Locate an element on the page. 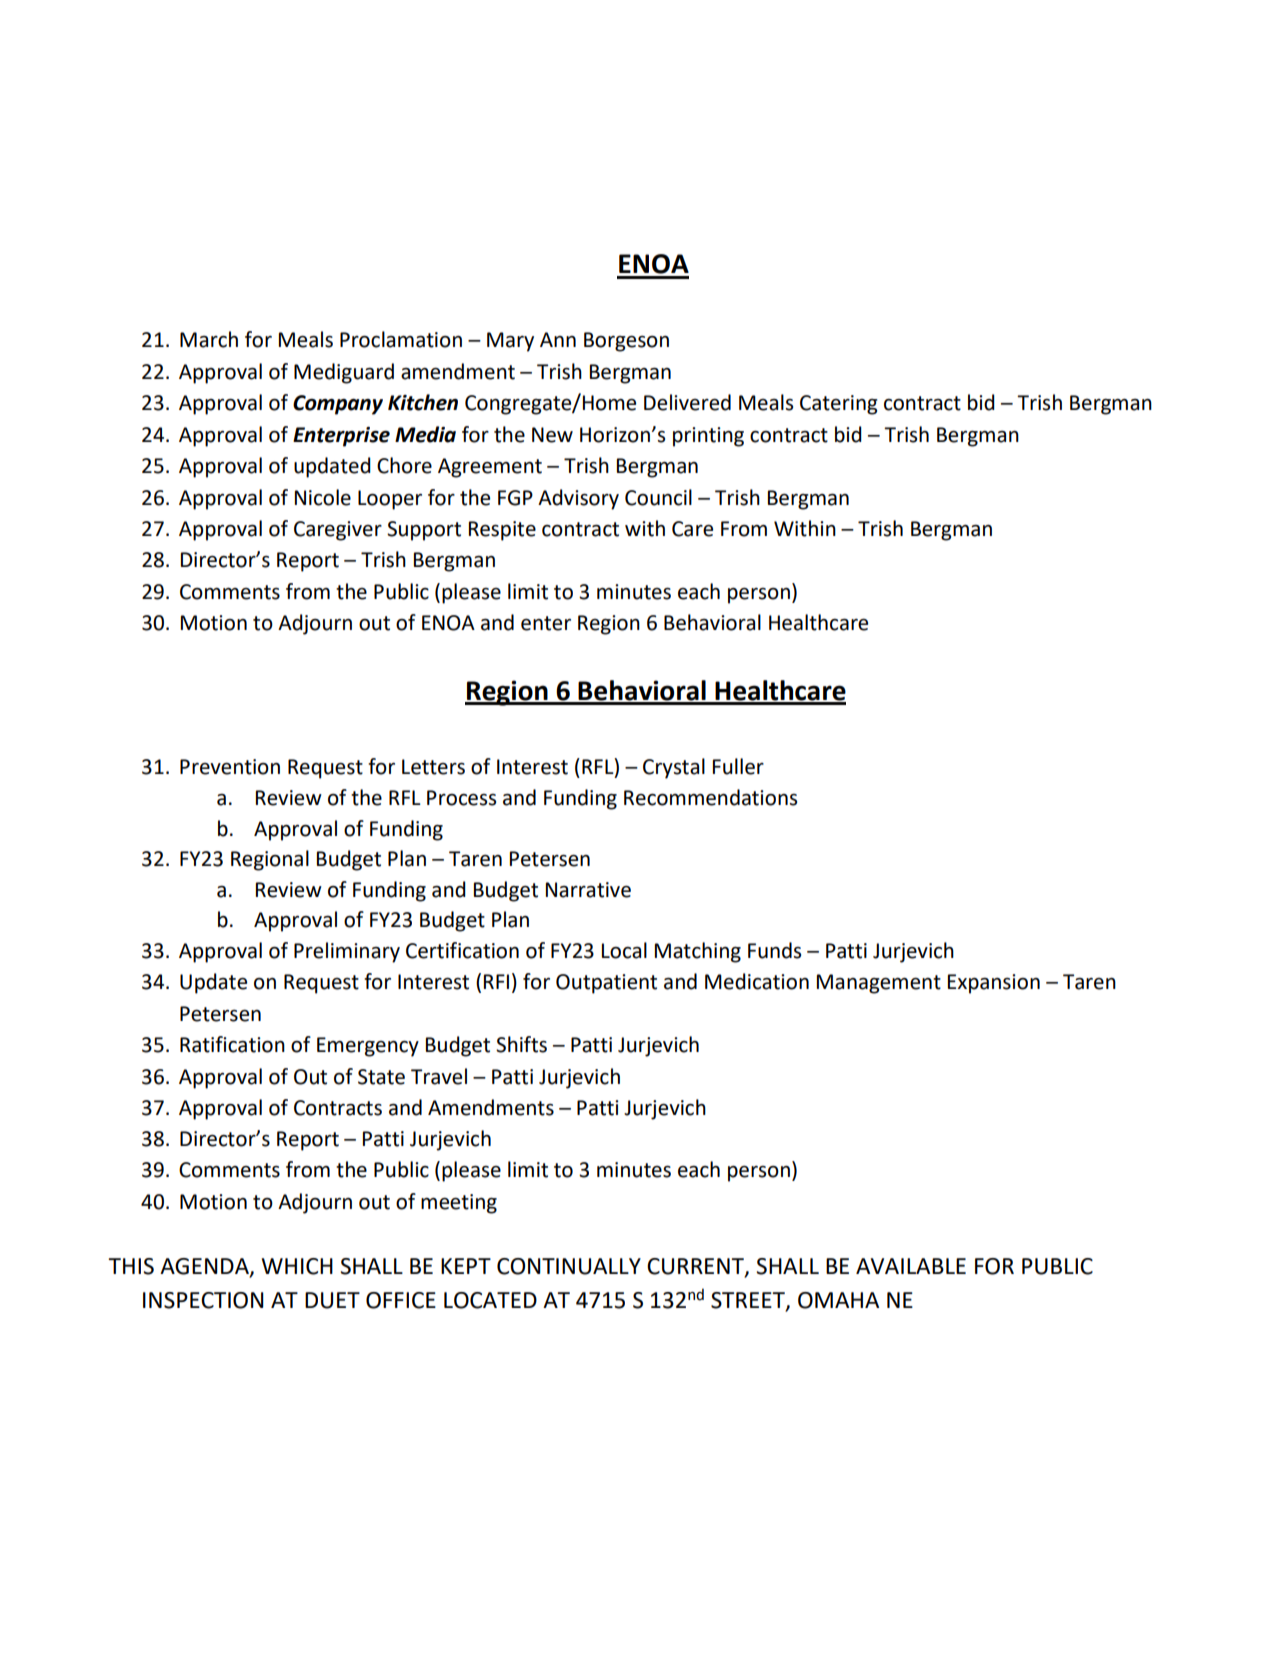 The image size is (1280, 1657). Catering is located at coordinates (839, 405).
